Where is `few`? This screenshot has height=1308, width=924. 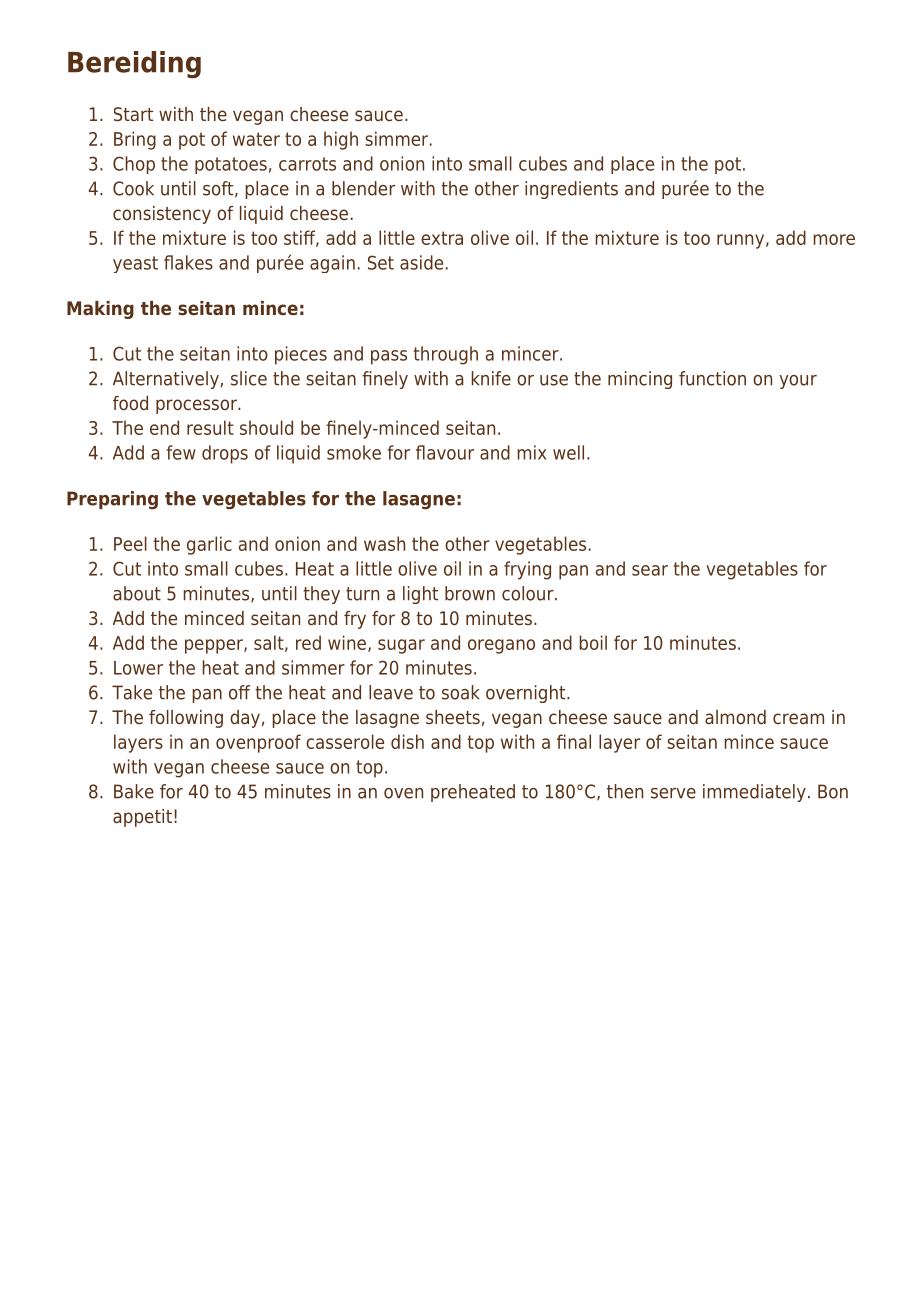
few is located at coordinates (181, 452).
